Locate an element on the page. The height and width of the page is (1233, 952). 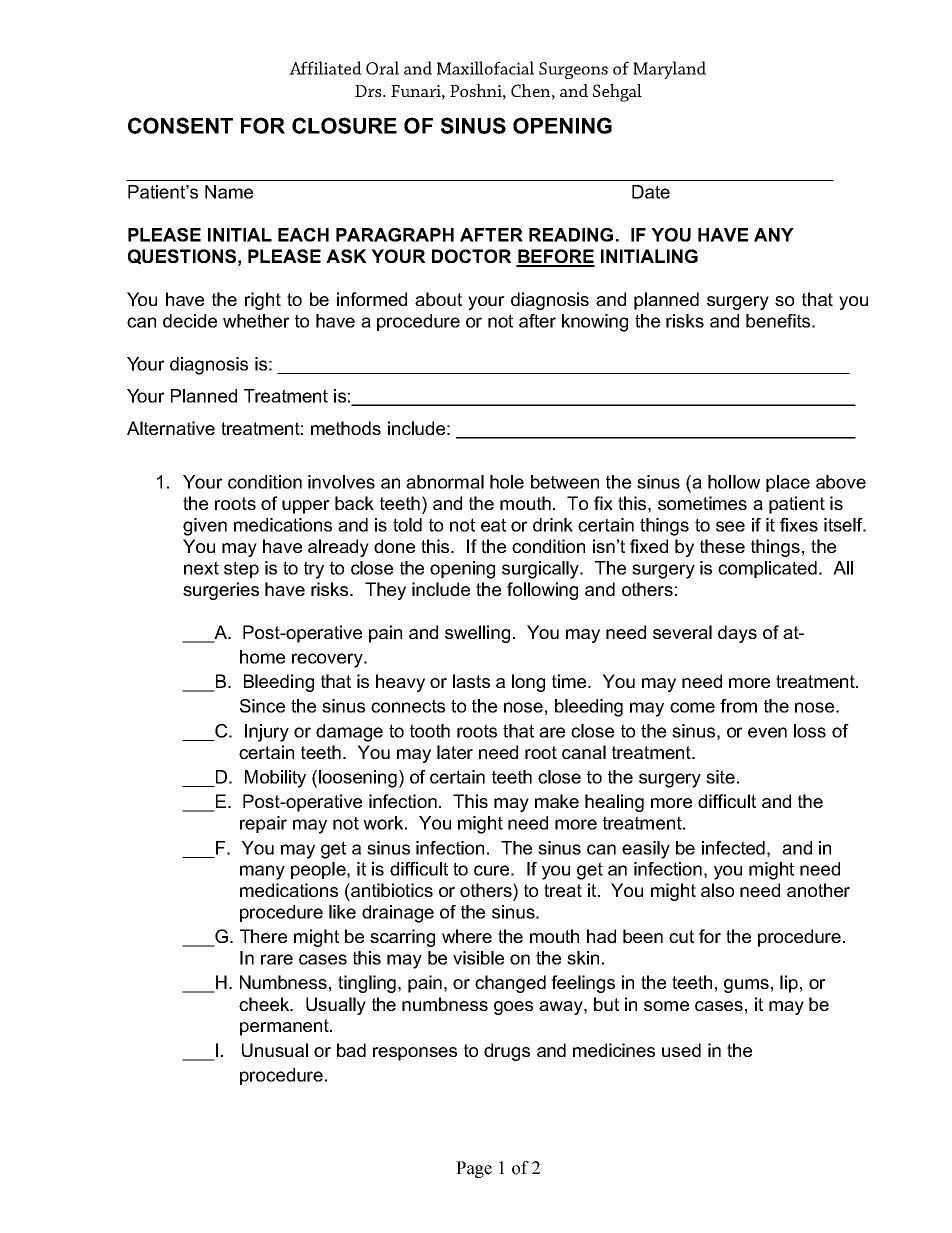
Alternative is located at coordinates (171, 428).
